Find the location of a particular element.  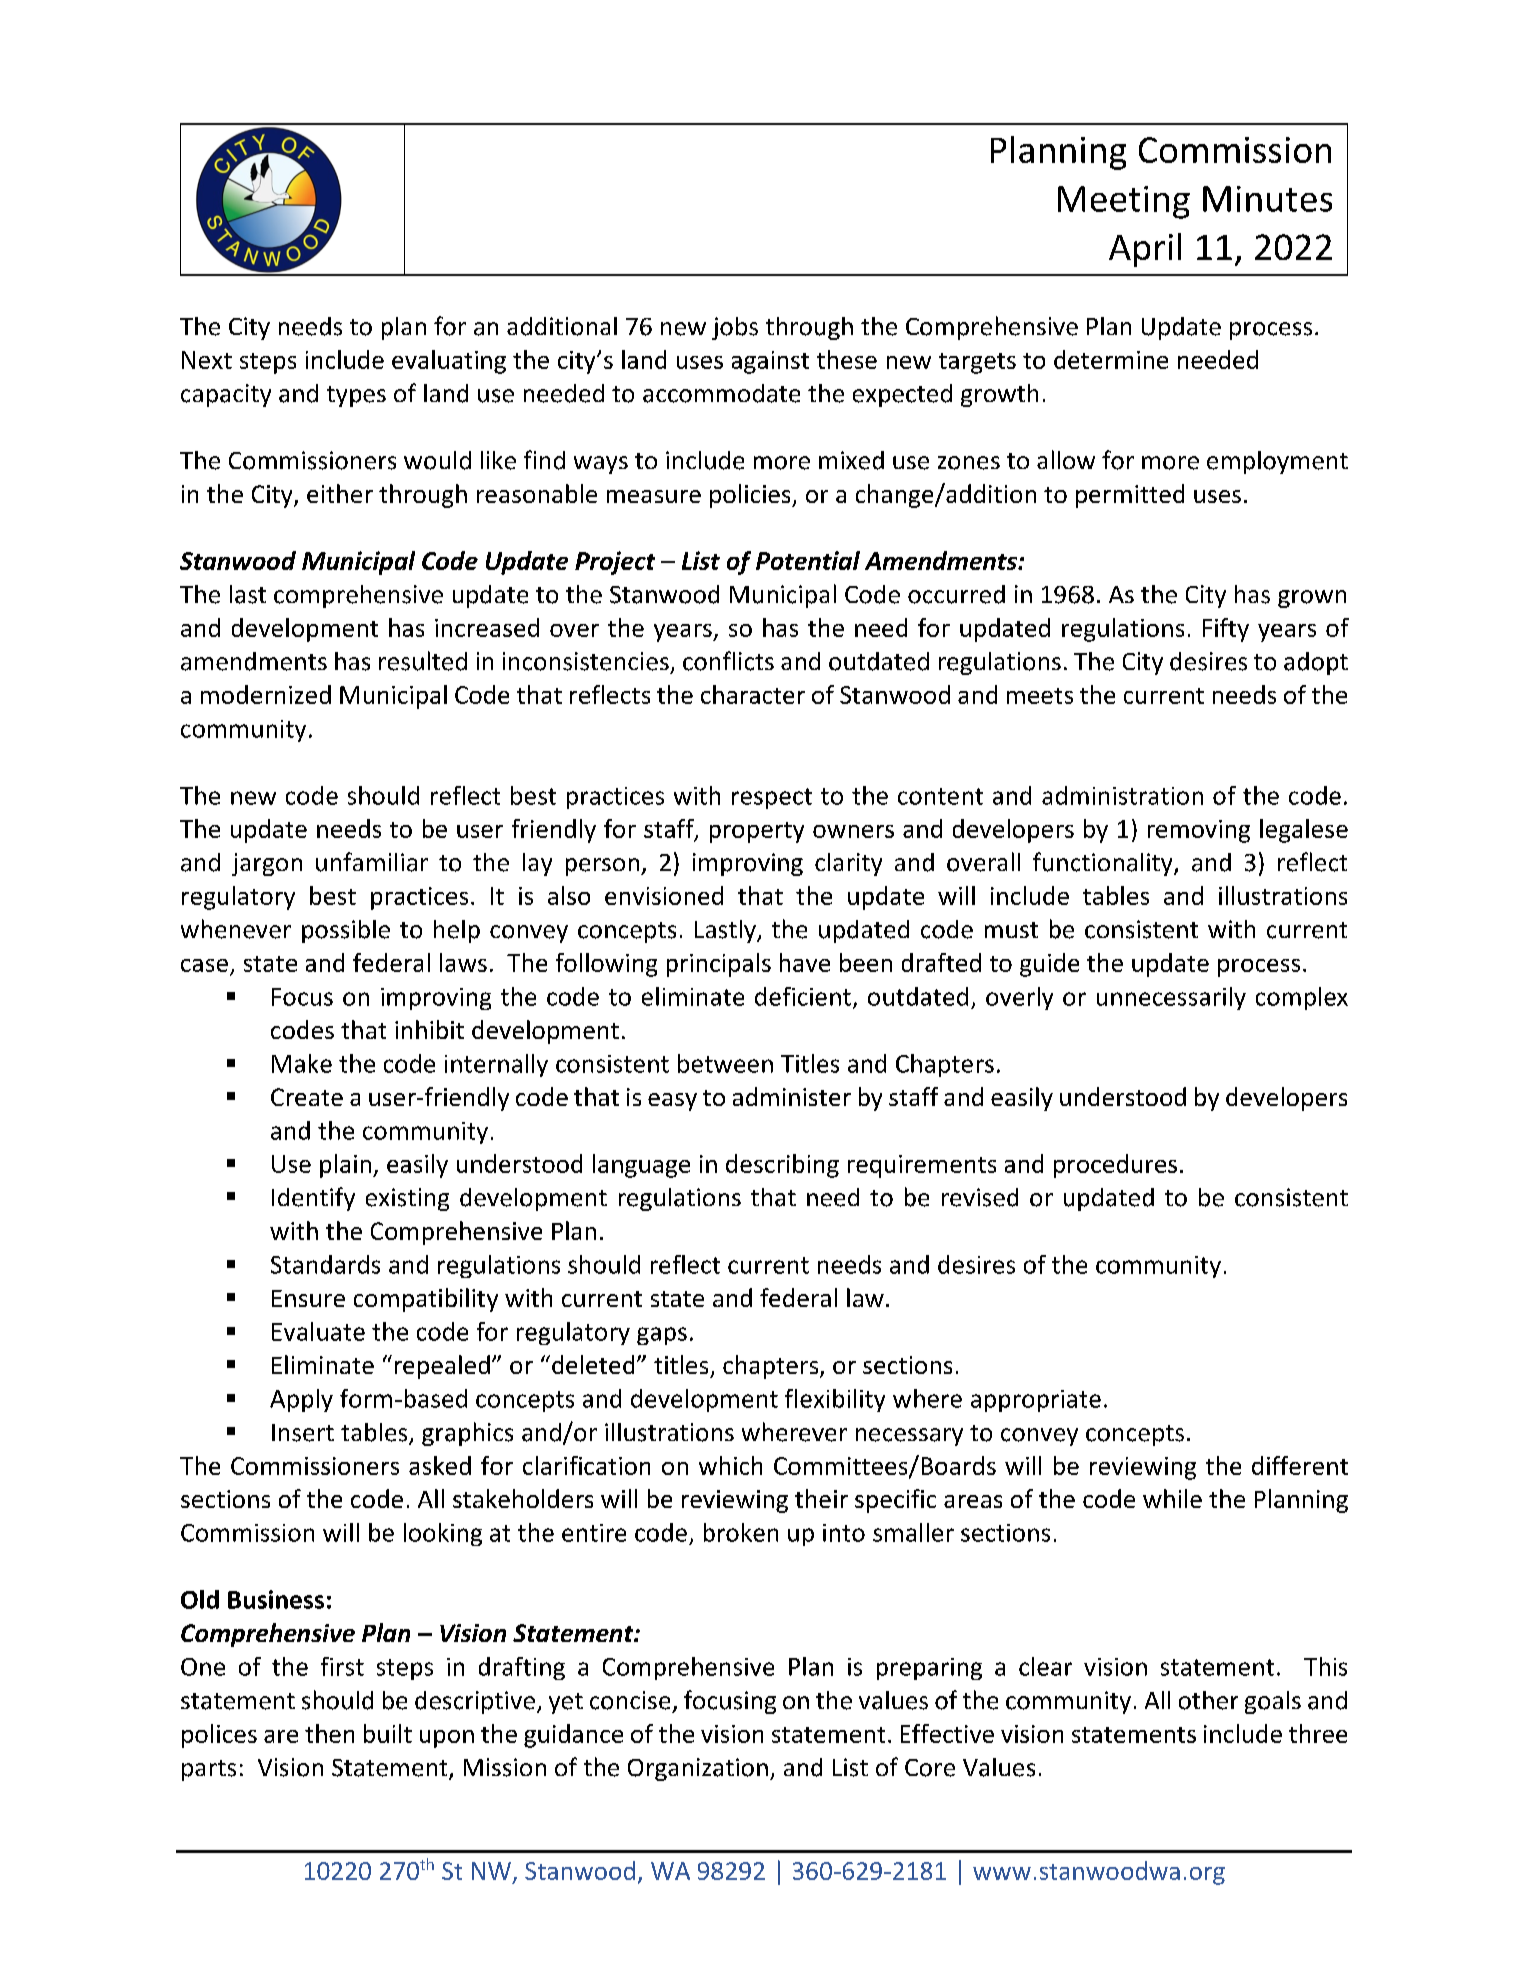

Organization is located at coordinates (698, 1769).
